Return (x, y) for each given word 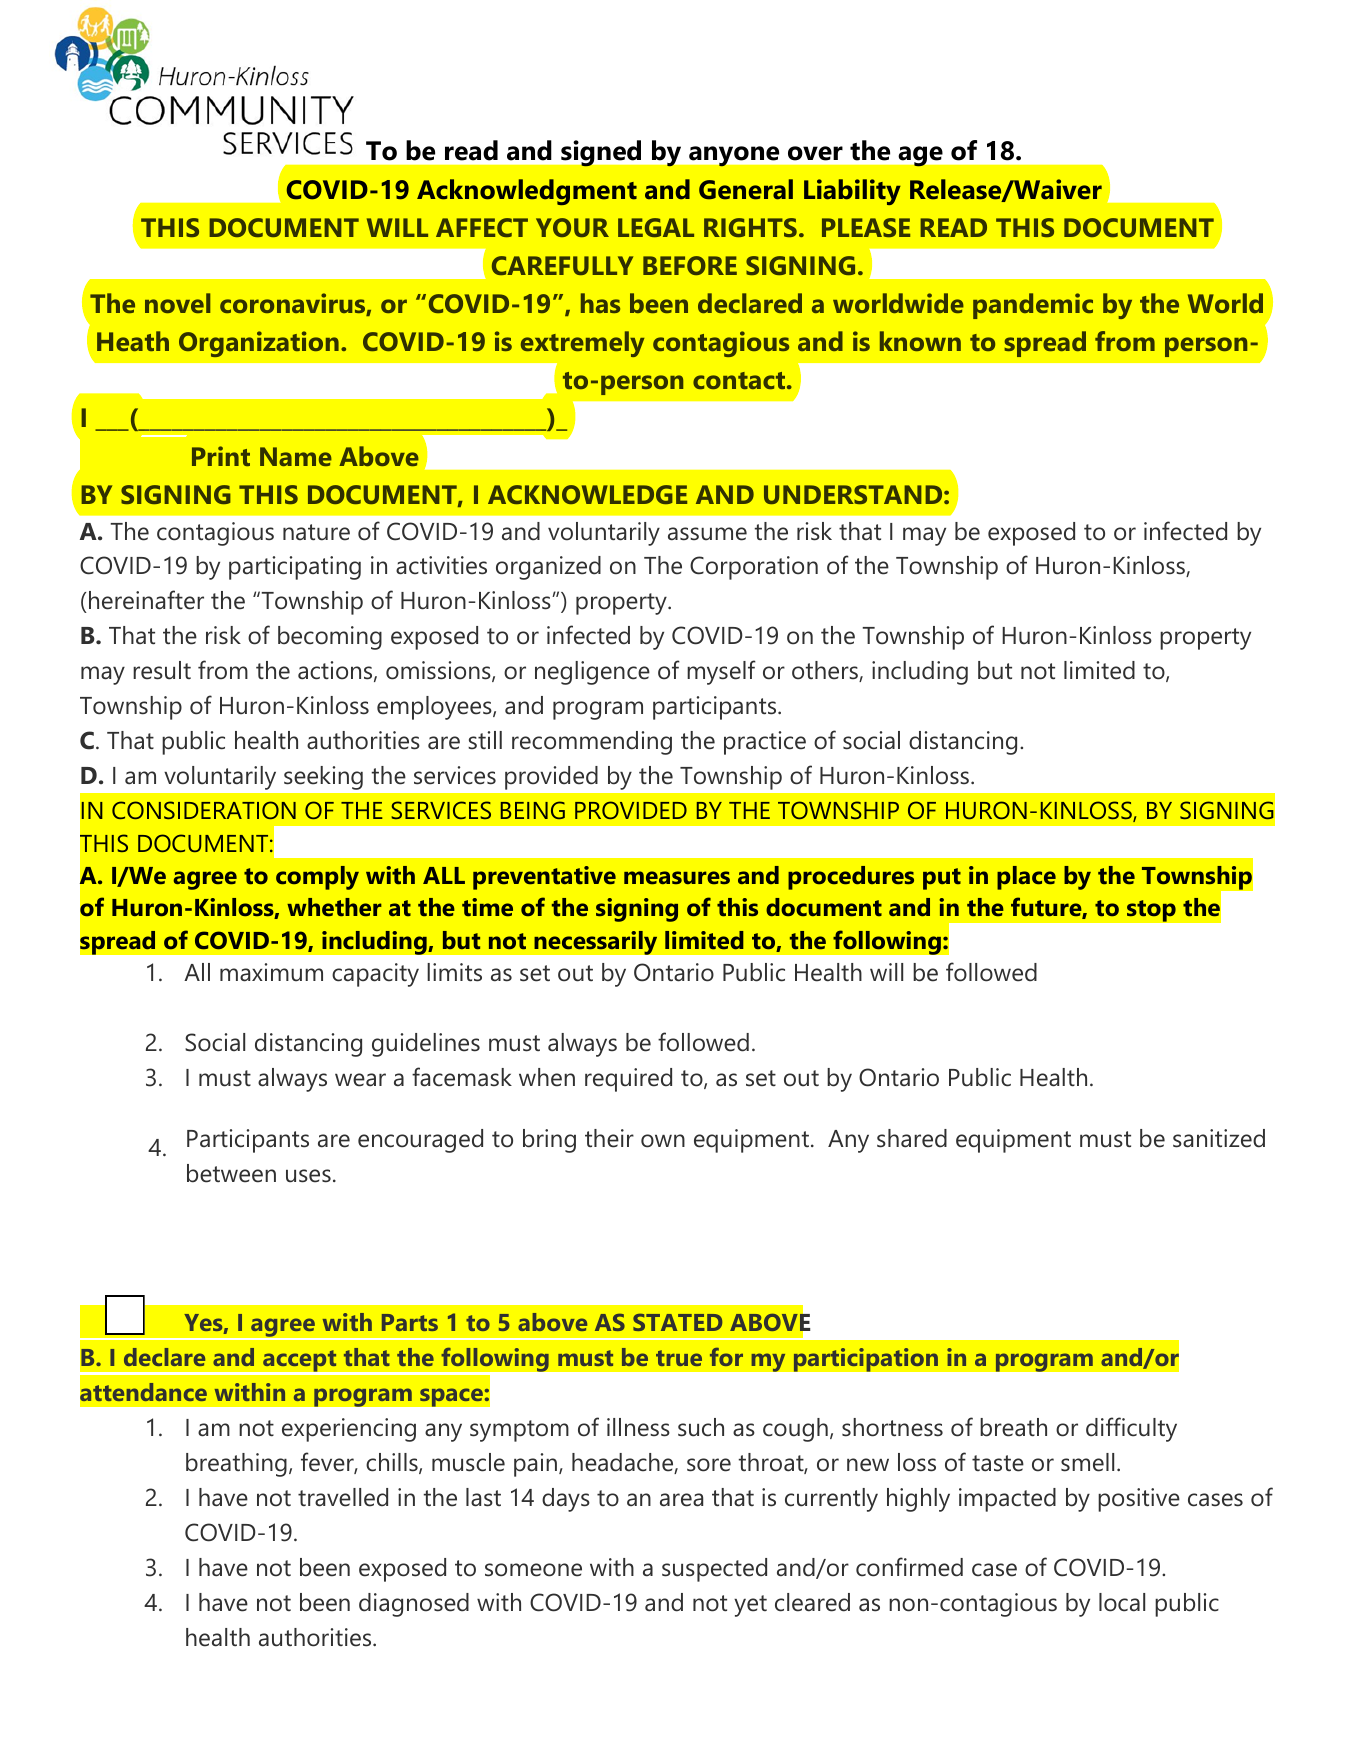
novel (177, 303)
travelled (343, 1497)
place (1026, 878)
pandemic (1033, 306)
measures (677, 877)
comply (317, 878)
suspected (714, 1570)
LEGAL (656, 227)
